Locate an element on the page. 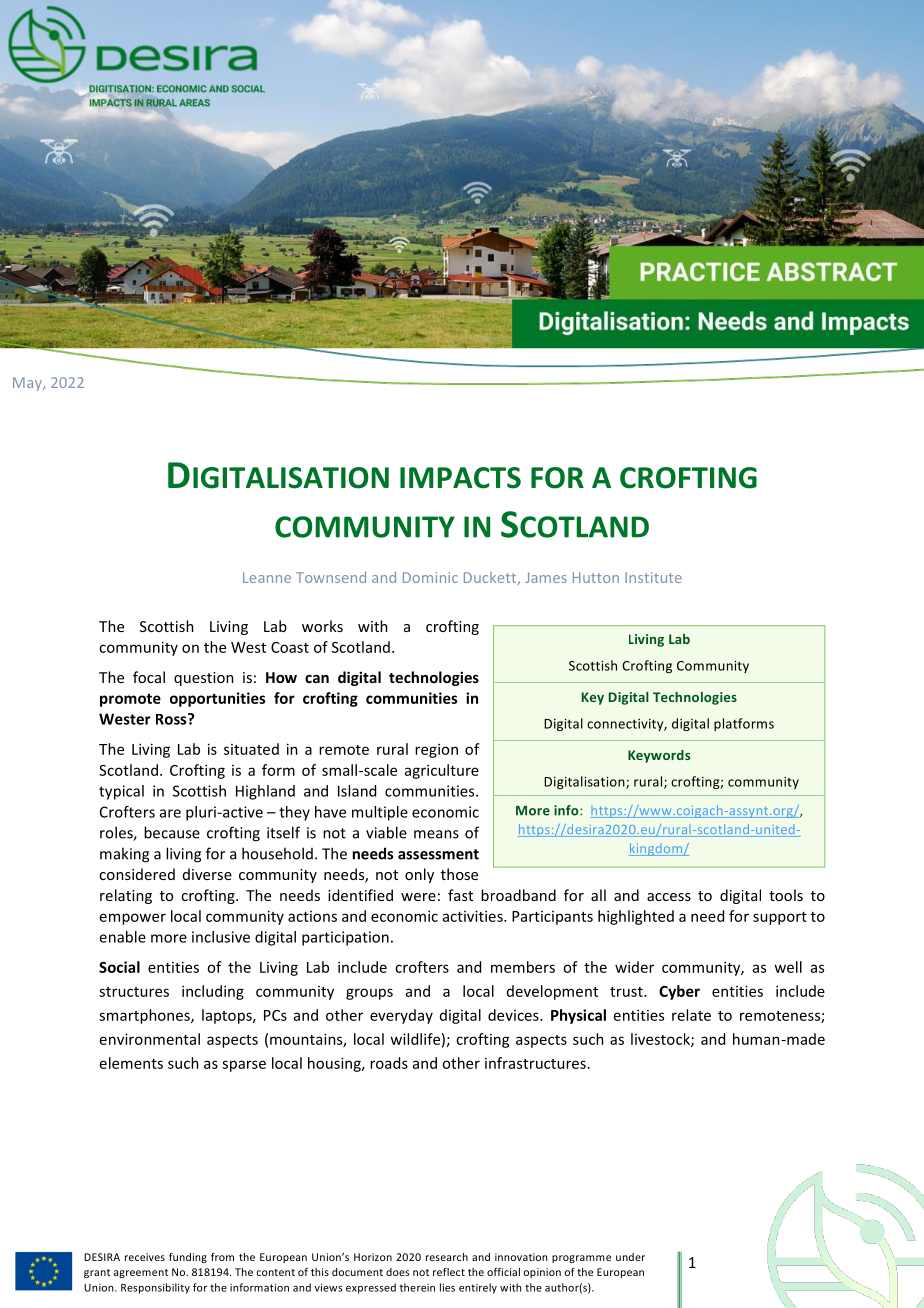 The width and height of the document is (924, 1308). IMPACTS is located at coordinates (460, 478).
